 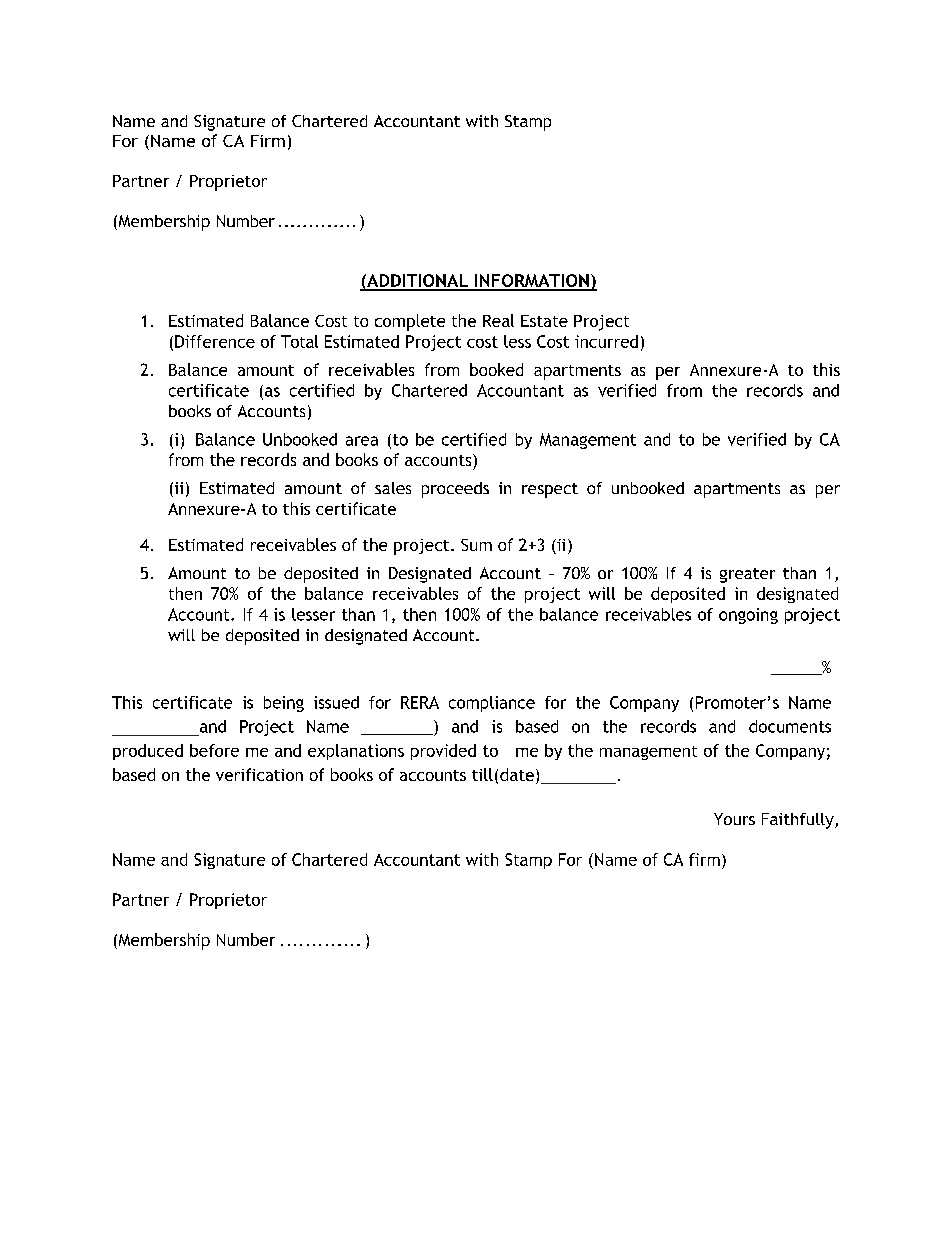 I want to click on greater, so click(x=747, y=575).
